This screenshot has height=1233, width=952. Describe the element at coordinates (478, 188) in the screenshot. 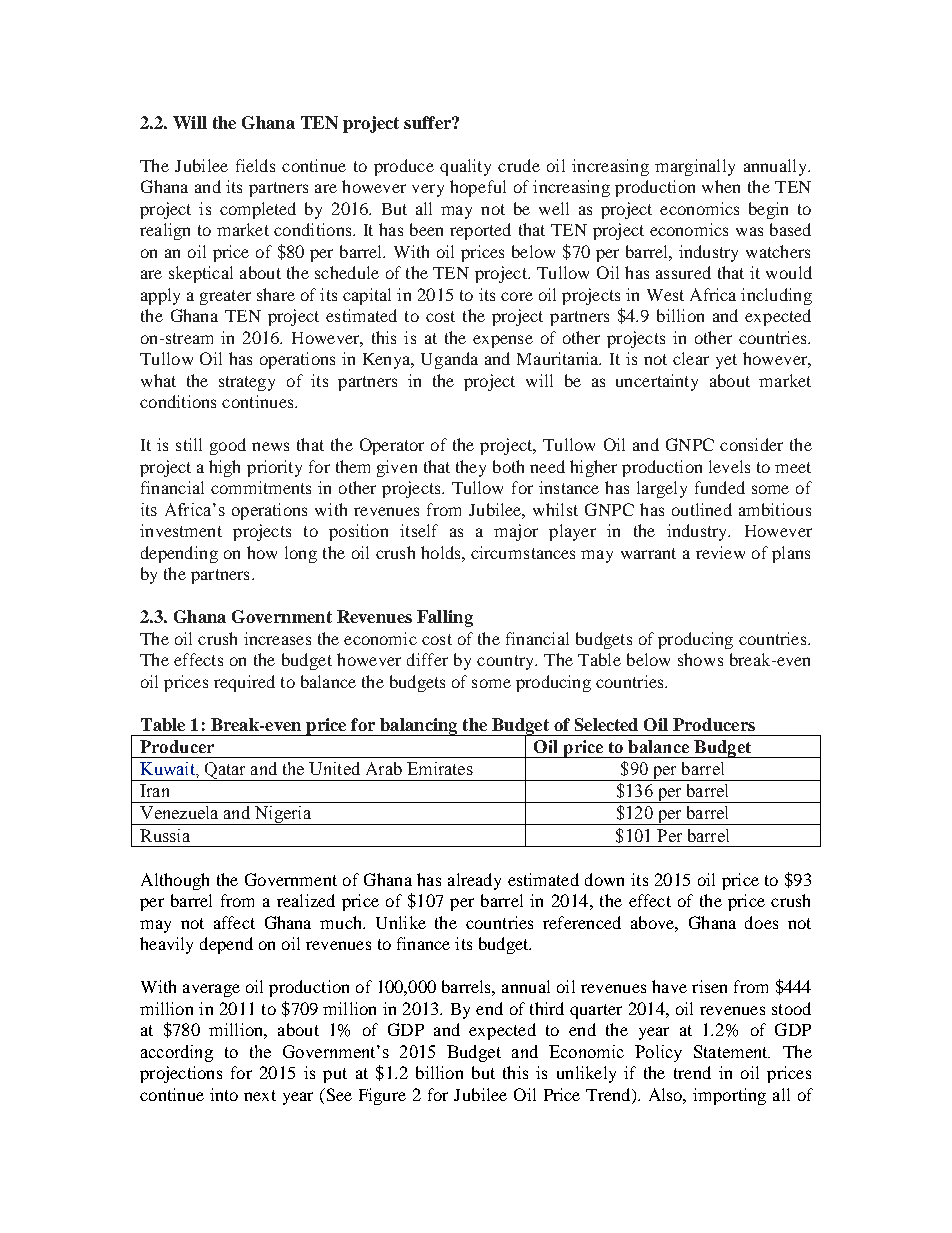

I see `hopeful` at that location.
